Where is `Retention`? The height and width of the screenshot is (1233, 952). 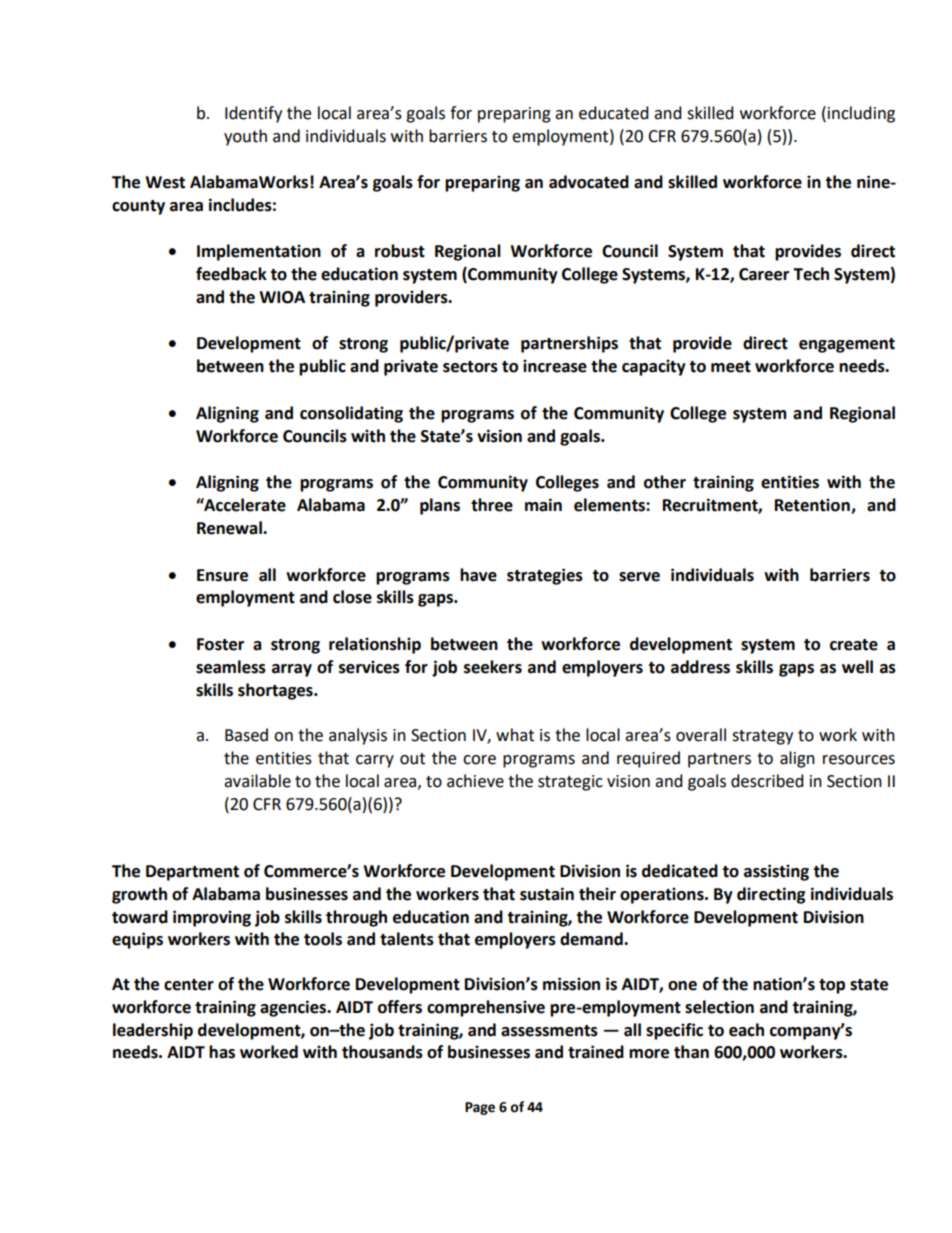 Retention is located at coordinates (813, 506).
